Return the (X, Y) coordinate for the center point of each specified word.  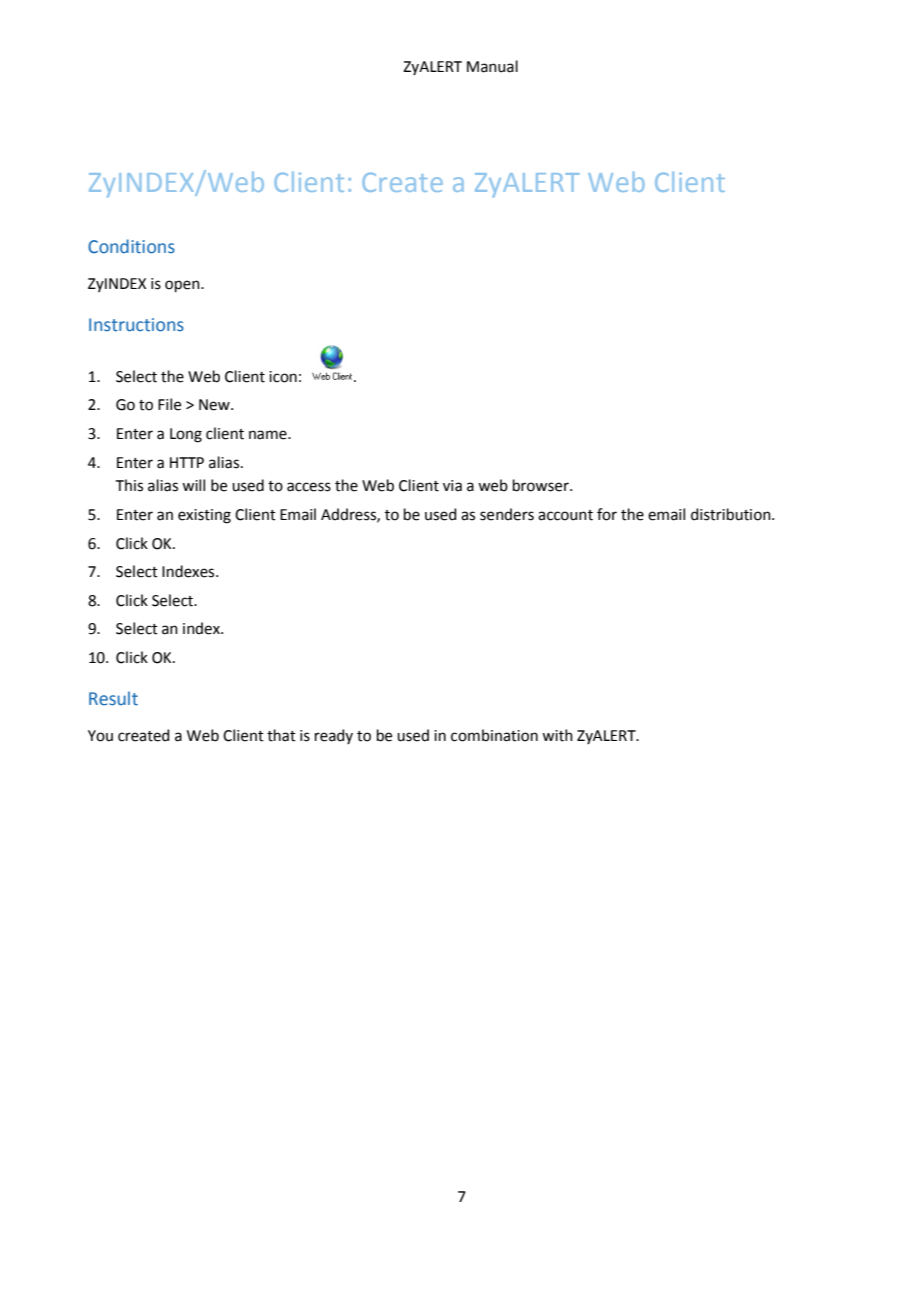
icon (283, 377)
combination (494, 735)
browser (542, 485)
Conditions (131, 246)
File (169, 404)
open (183, 286)
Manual (492, 66)
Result (113, 698)
